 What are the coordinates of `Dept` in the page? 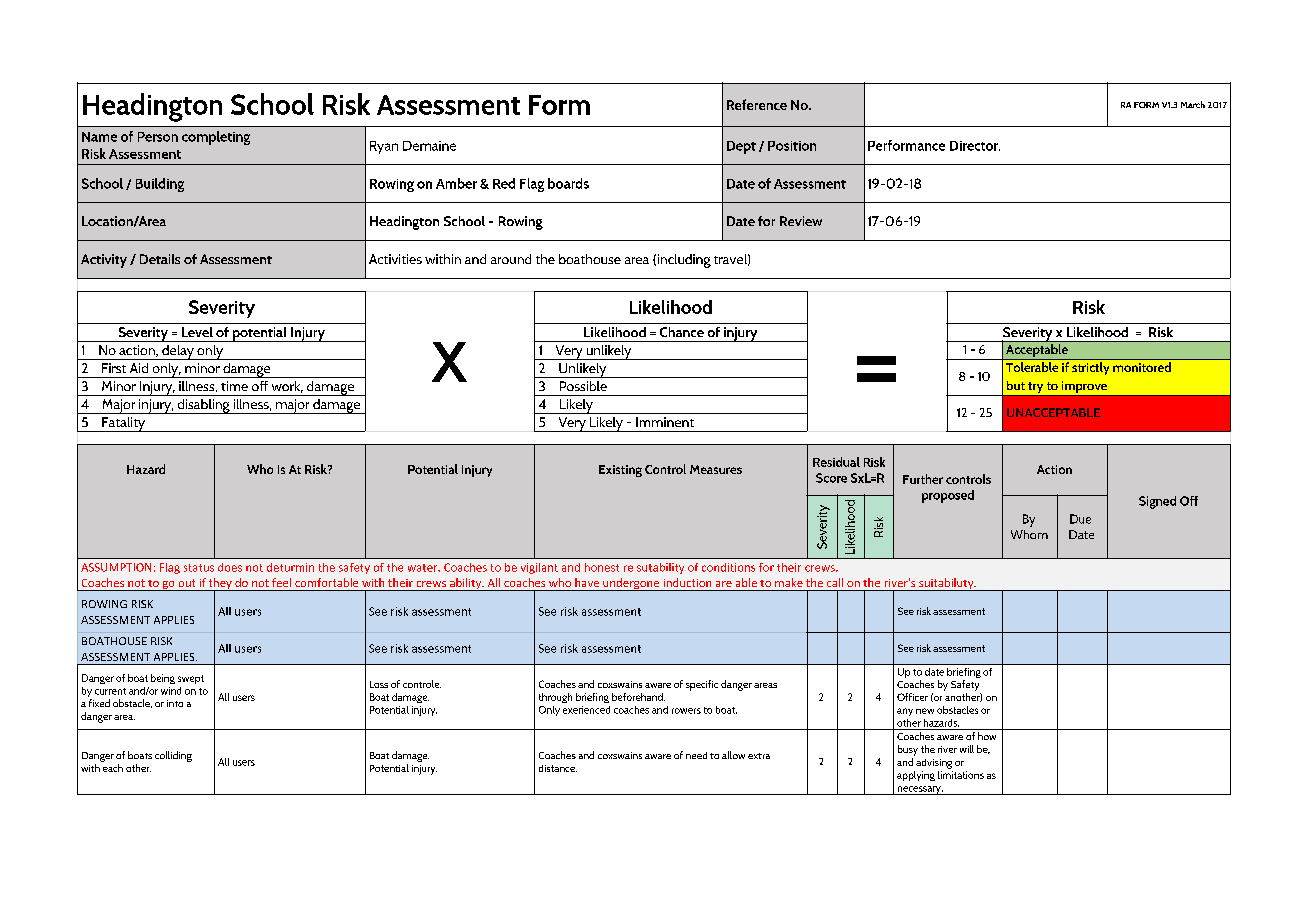 It's located at (741, 147).
